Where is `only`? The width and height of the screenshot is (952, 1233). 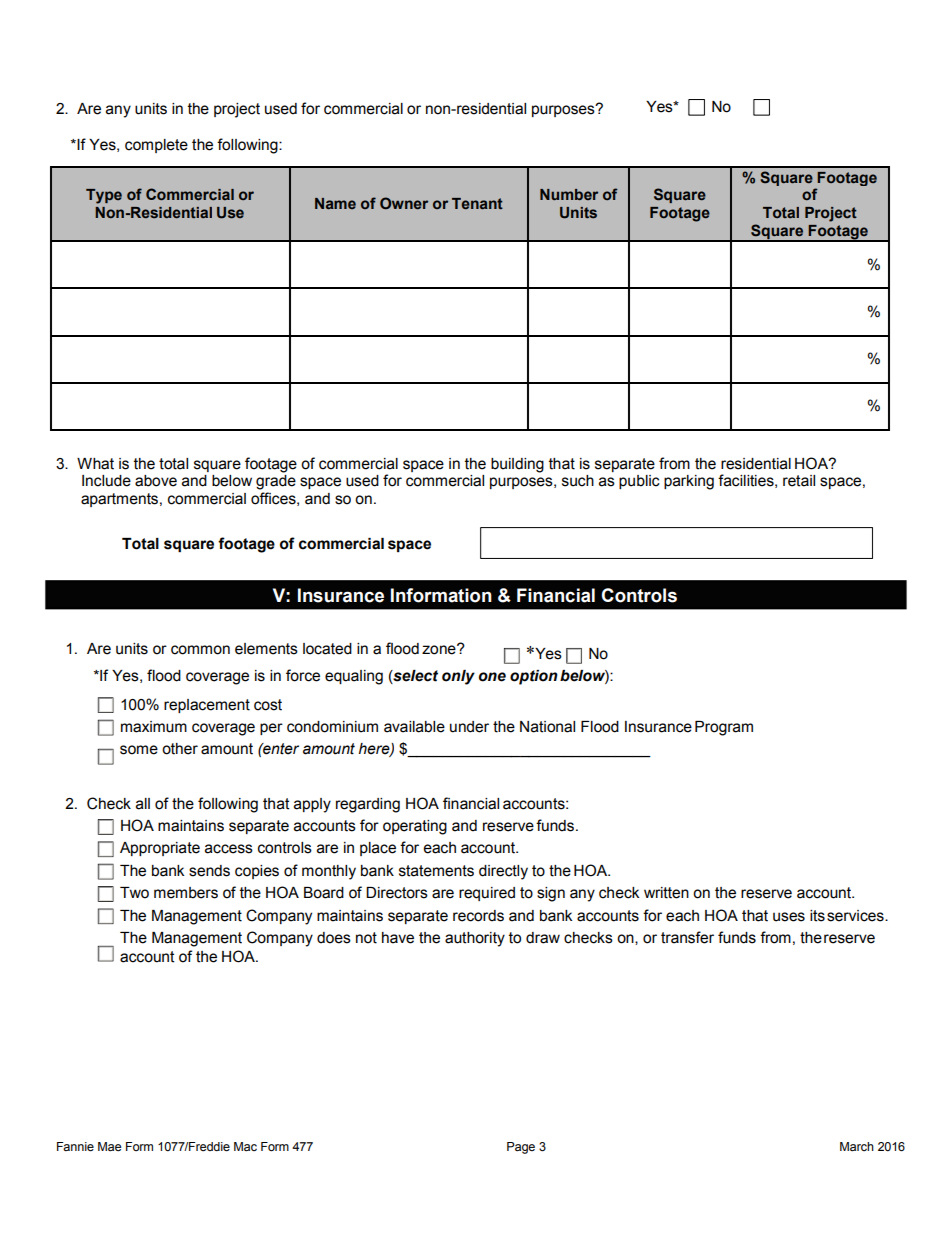 only is located at coordinates (458, 677).
